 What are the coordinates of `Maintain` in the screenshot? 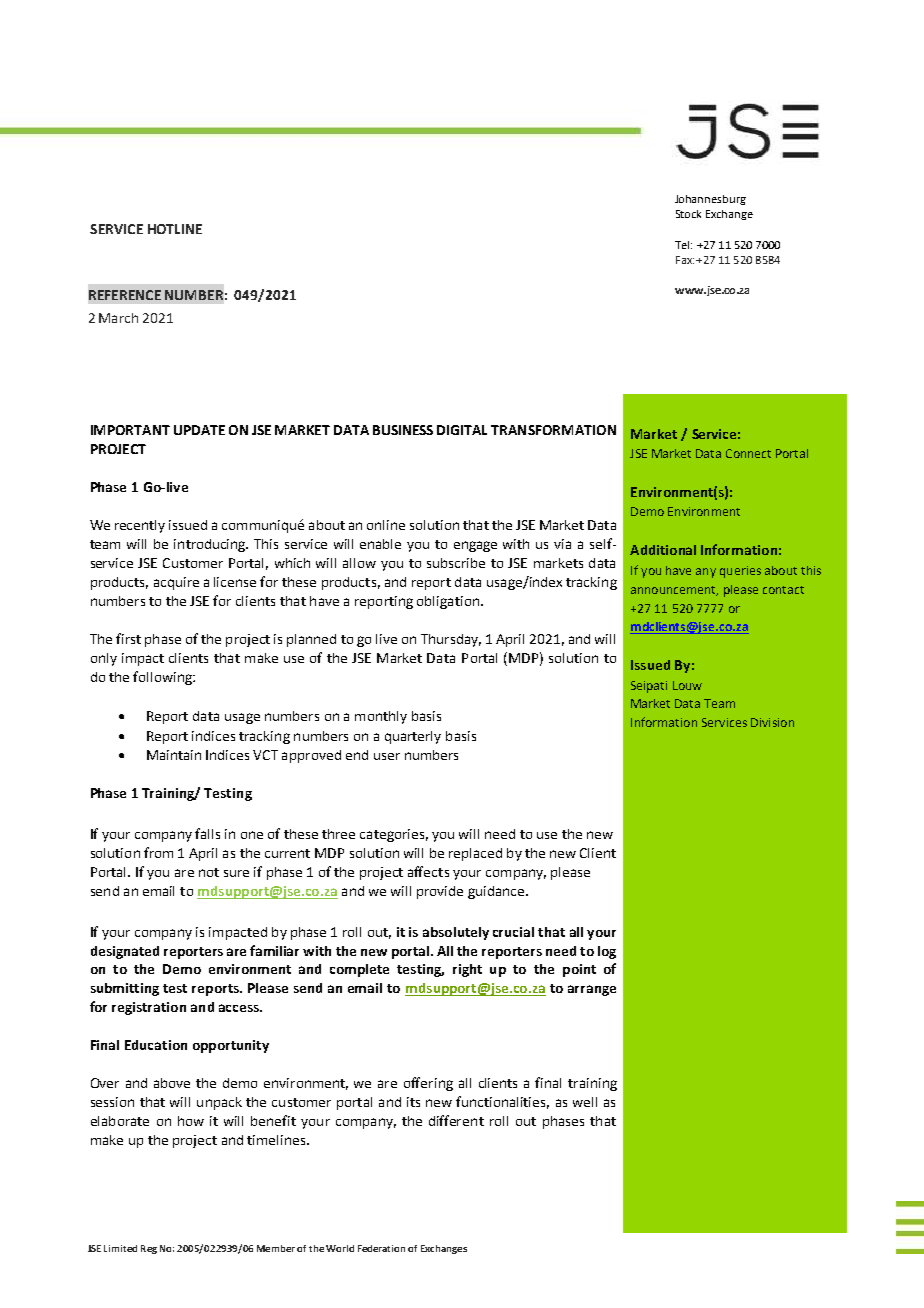 It's located at (174, 755).
